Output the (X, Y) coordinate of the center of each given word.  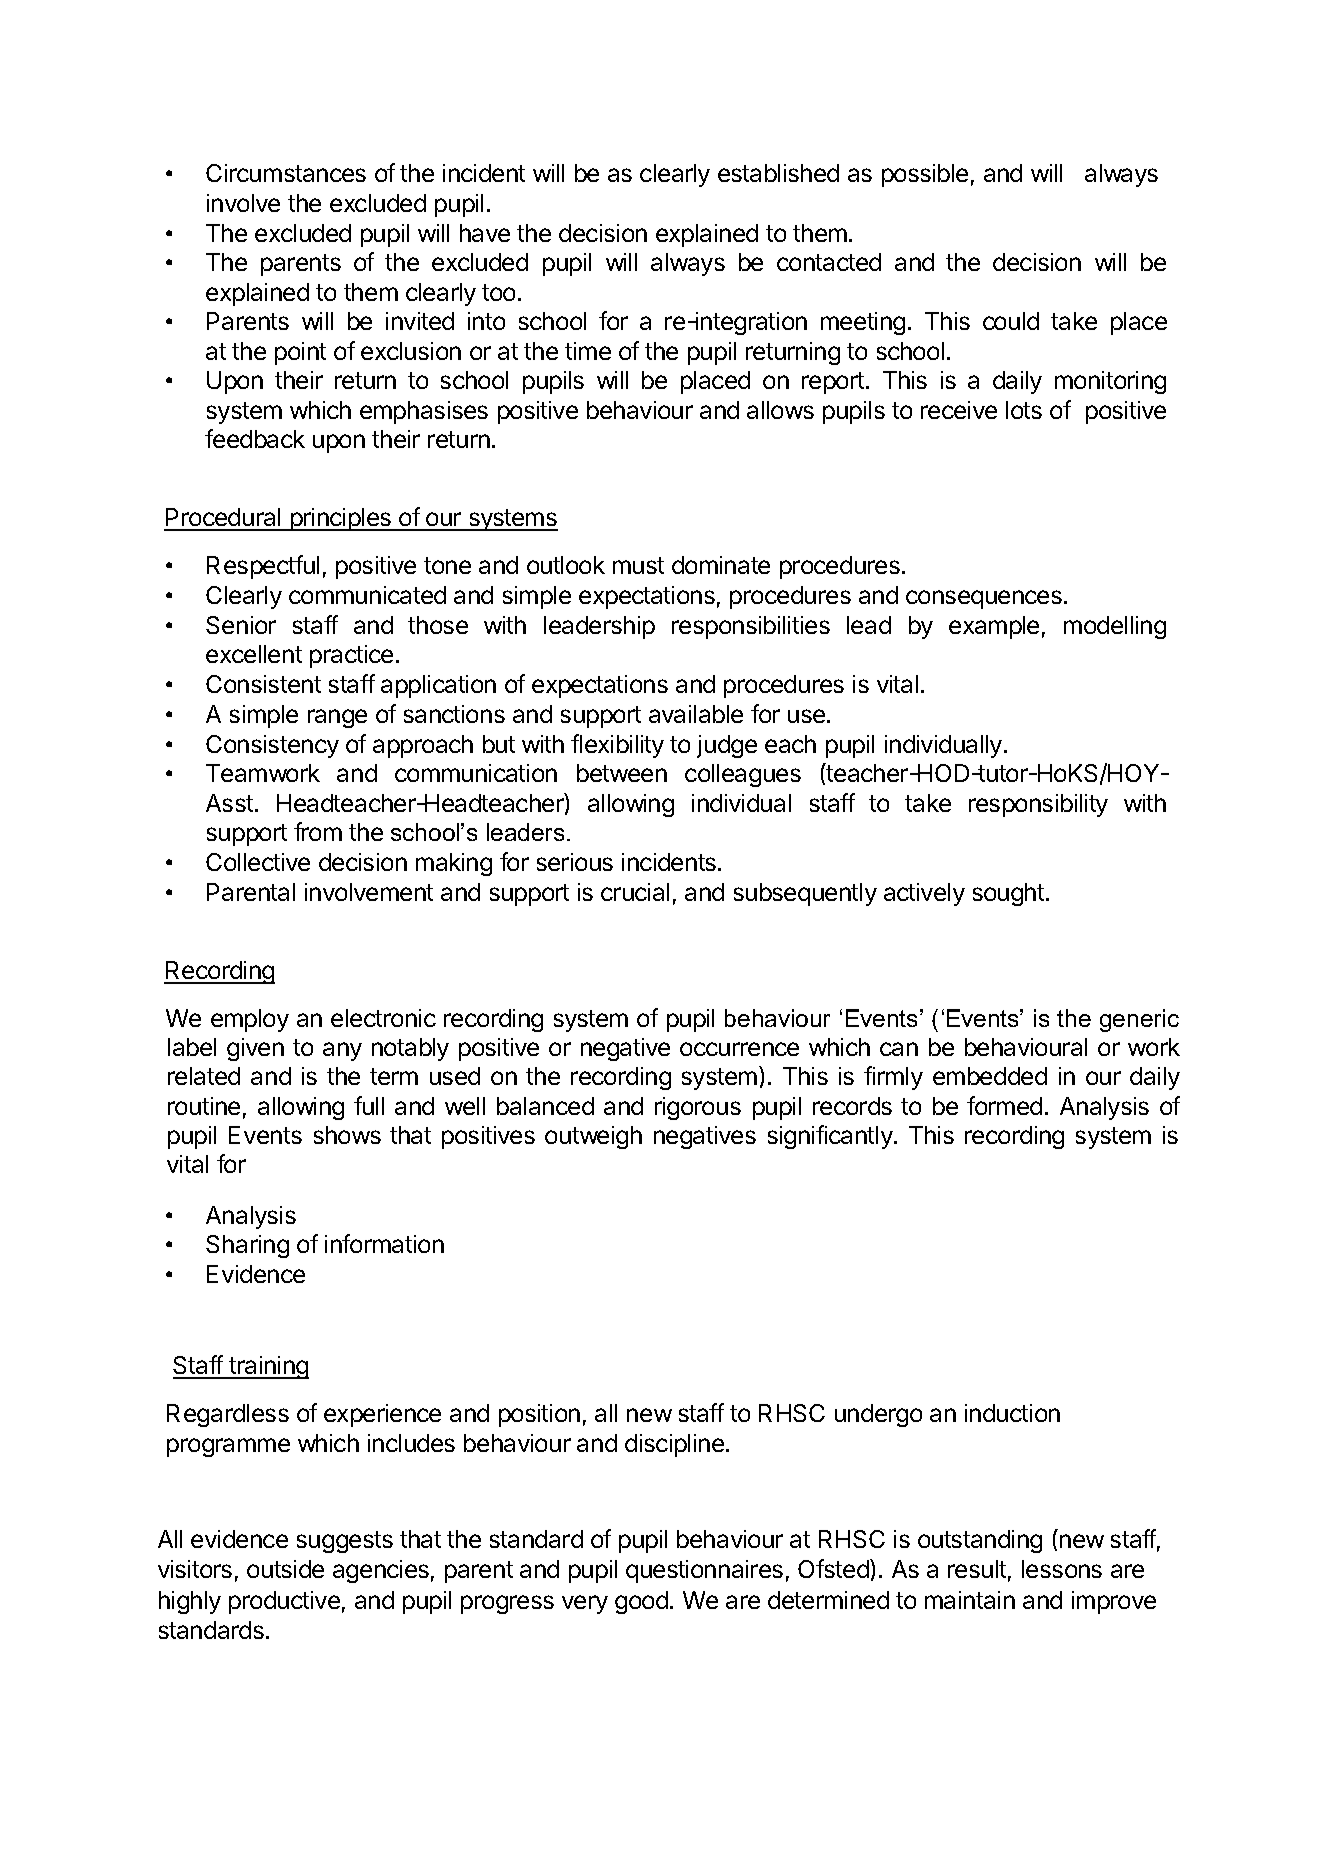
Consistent (263, 684)
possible (925, 175)
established (778, 173)
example (994, 627)
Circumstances (286, 173)
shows (347, 1135)
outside (285, 1569)
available (696, 714)
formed (1004, 1105)
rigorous (698, 1108)
